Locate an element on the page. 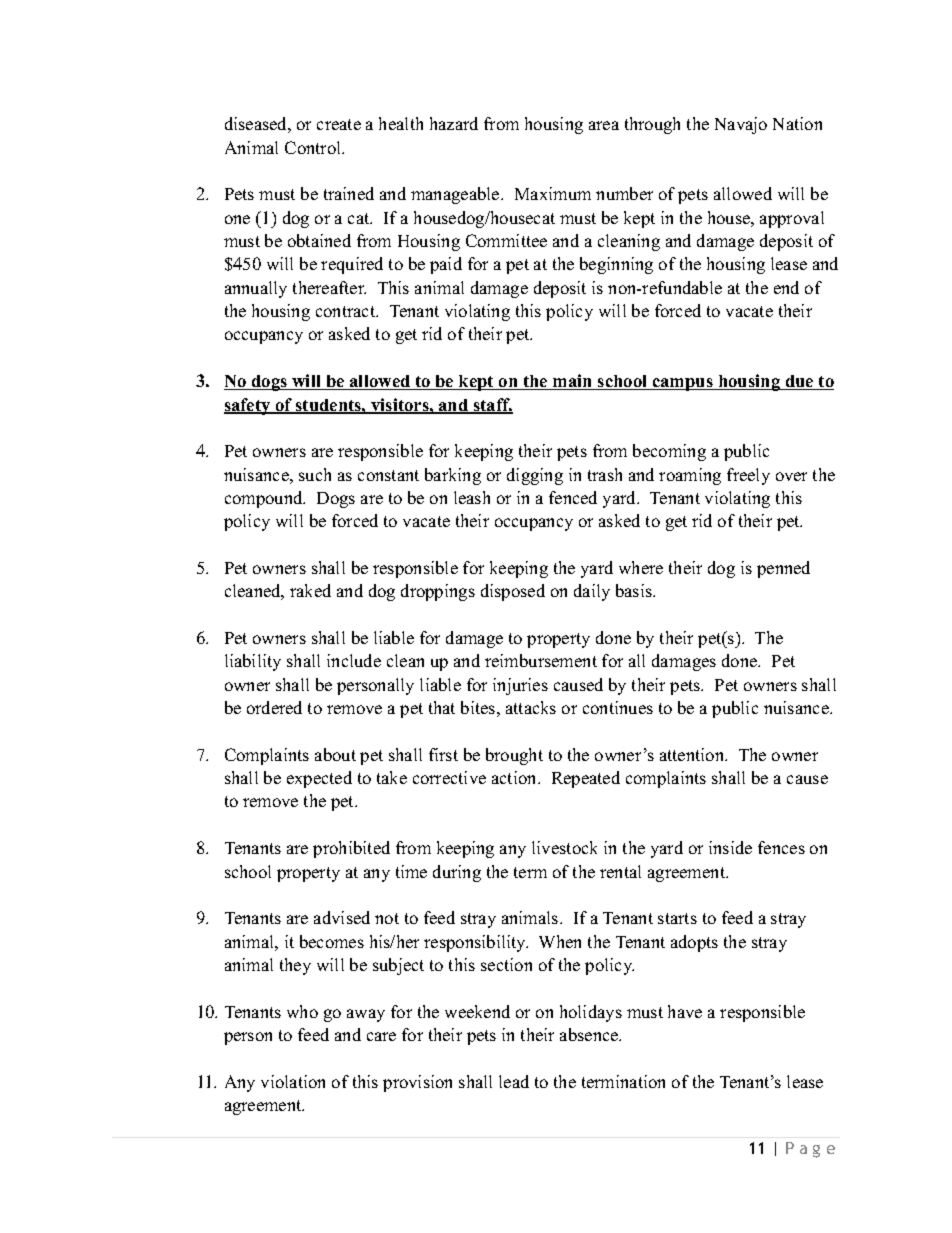 This document has height=1233, width=952. Control is located at coordinates (314, 147).
